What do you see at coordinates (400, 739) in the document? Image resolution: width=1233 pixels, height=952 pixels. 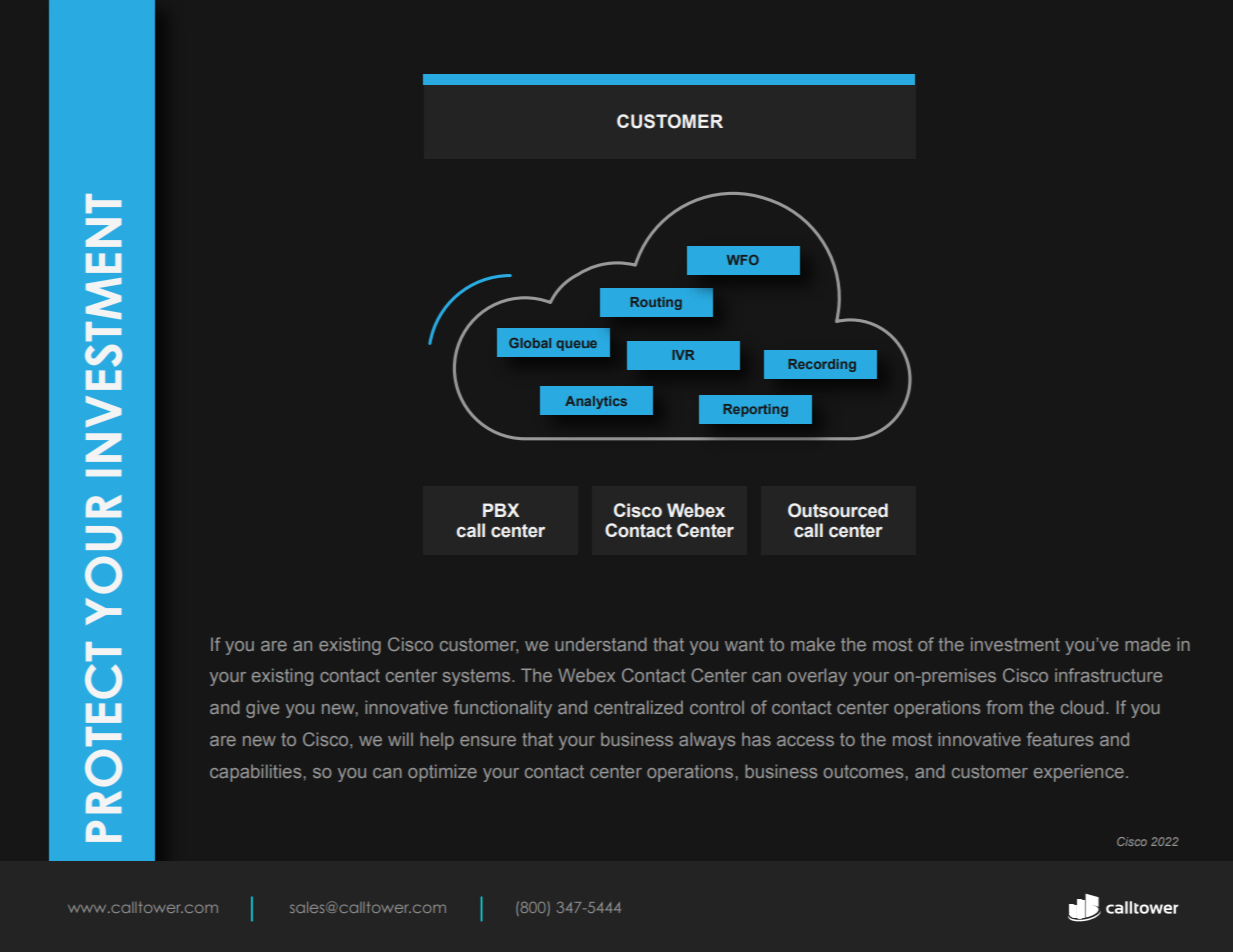 I see `will` at bounding box center [400, 739].
